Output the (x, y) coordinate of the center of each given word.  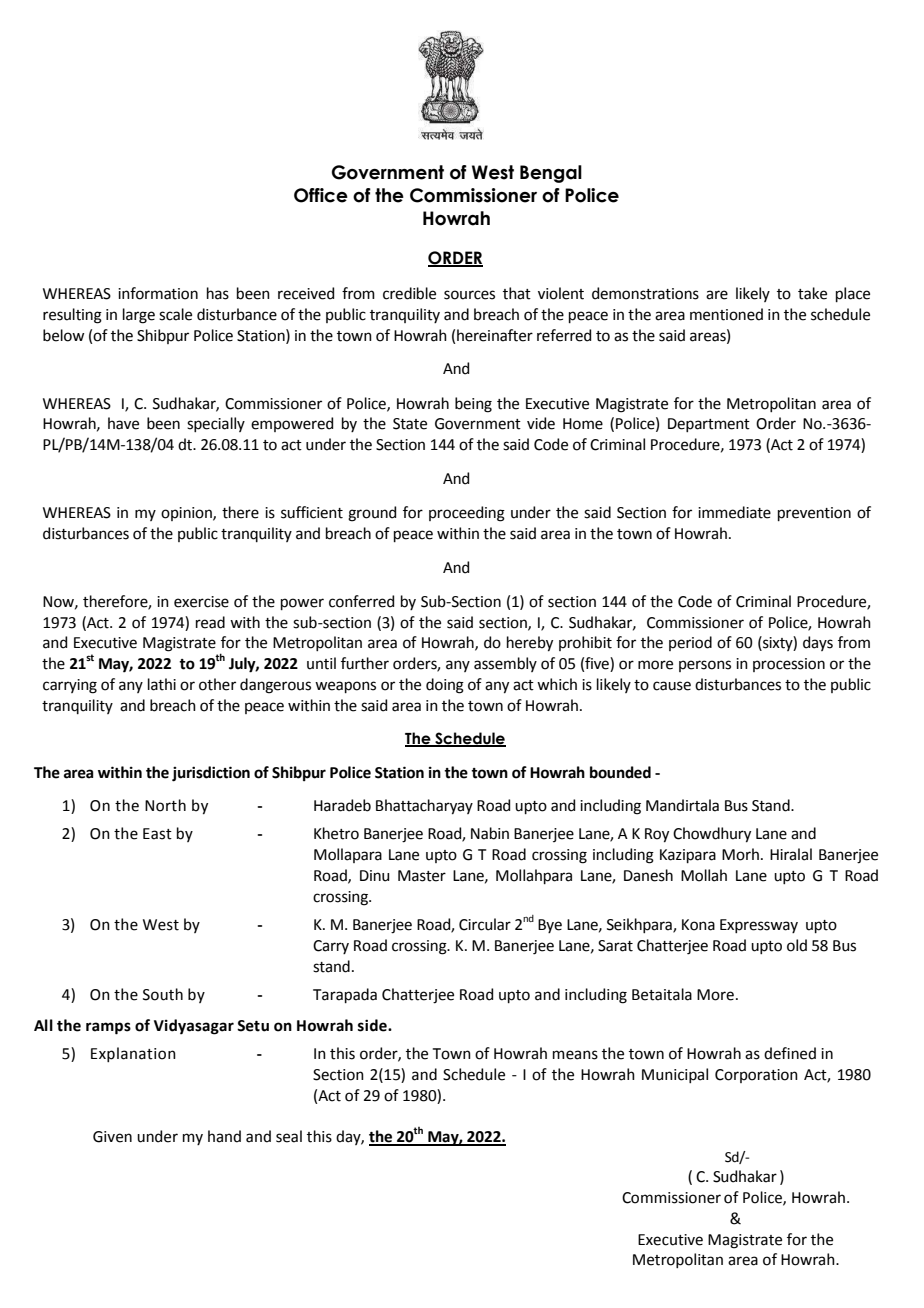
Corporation (756, 1076)
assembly (505, 664)
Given (112, 1137)
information (158, 293)
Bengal (551, 174)
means (575, 1055)
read (210, 622)
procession (789, 665)
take (812, 293)
